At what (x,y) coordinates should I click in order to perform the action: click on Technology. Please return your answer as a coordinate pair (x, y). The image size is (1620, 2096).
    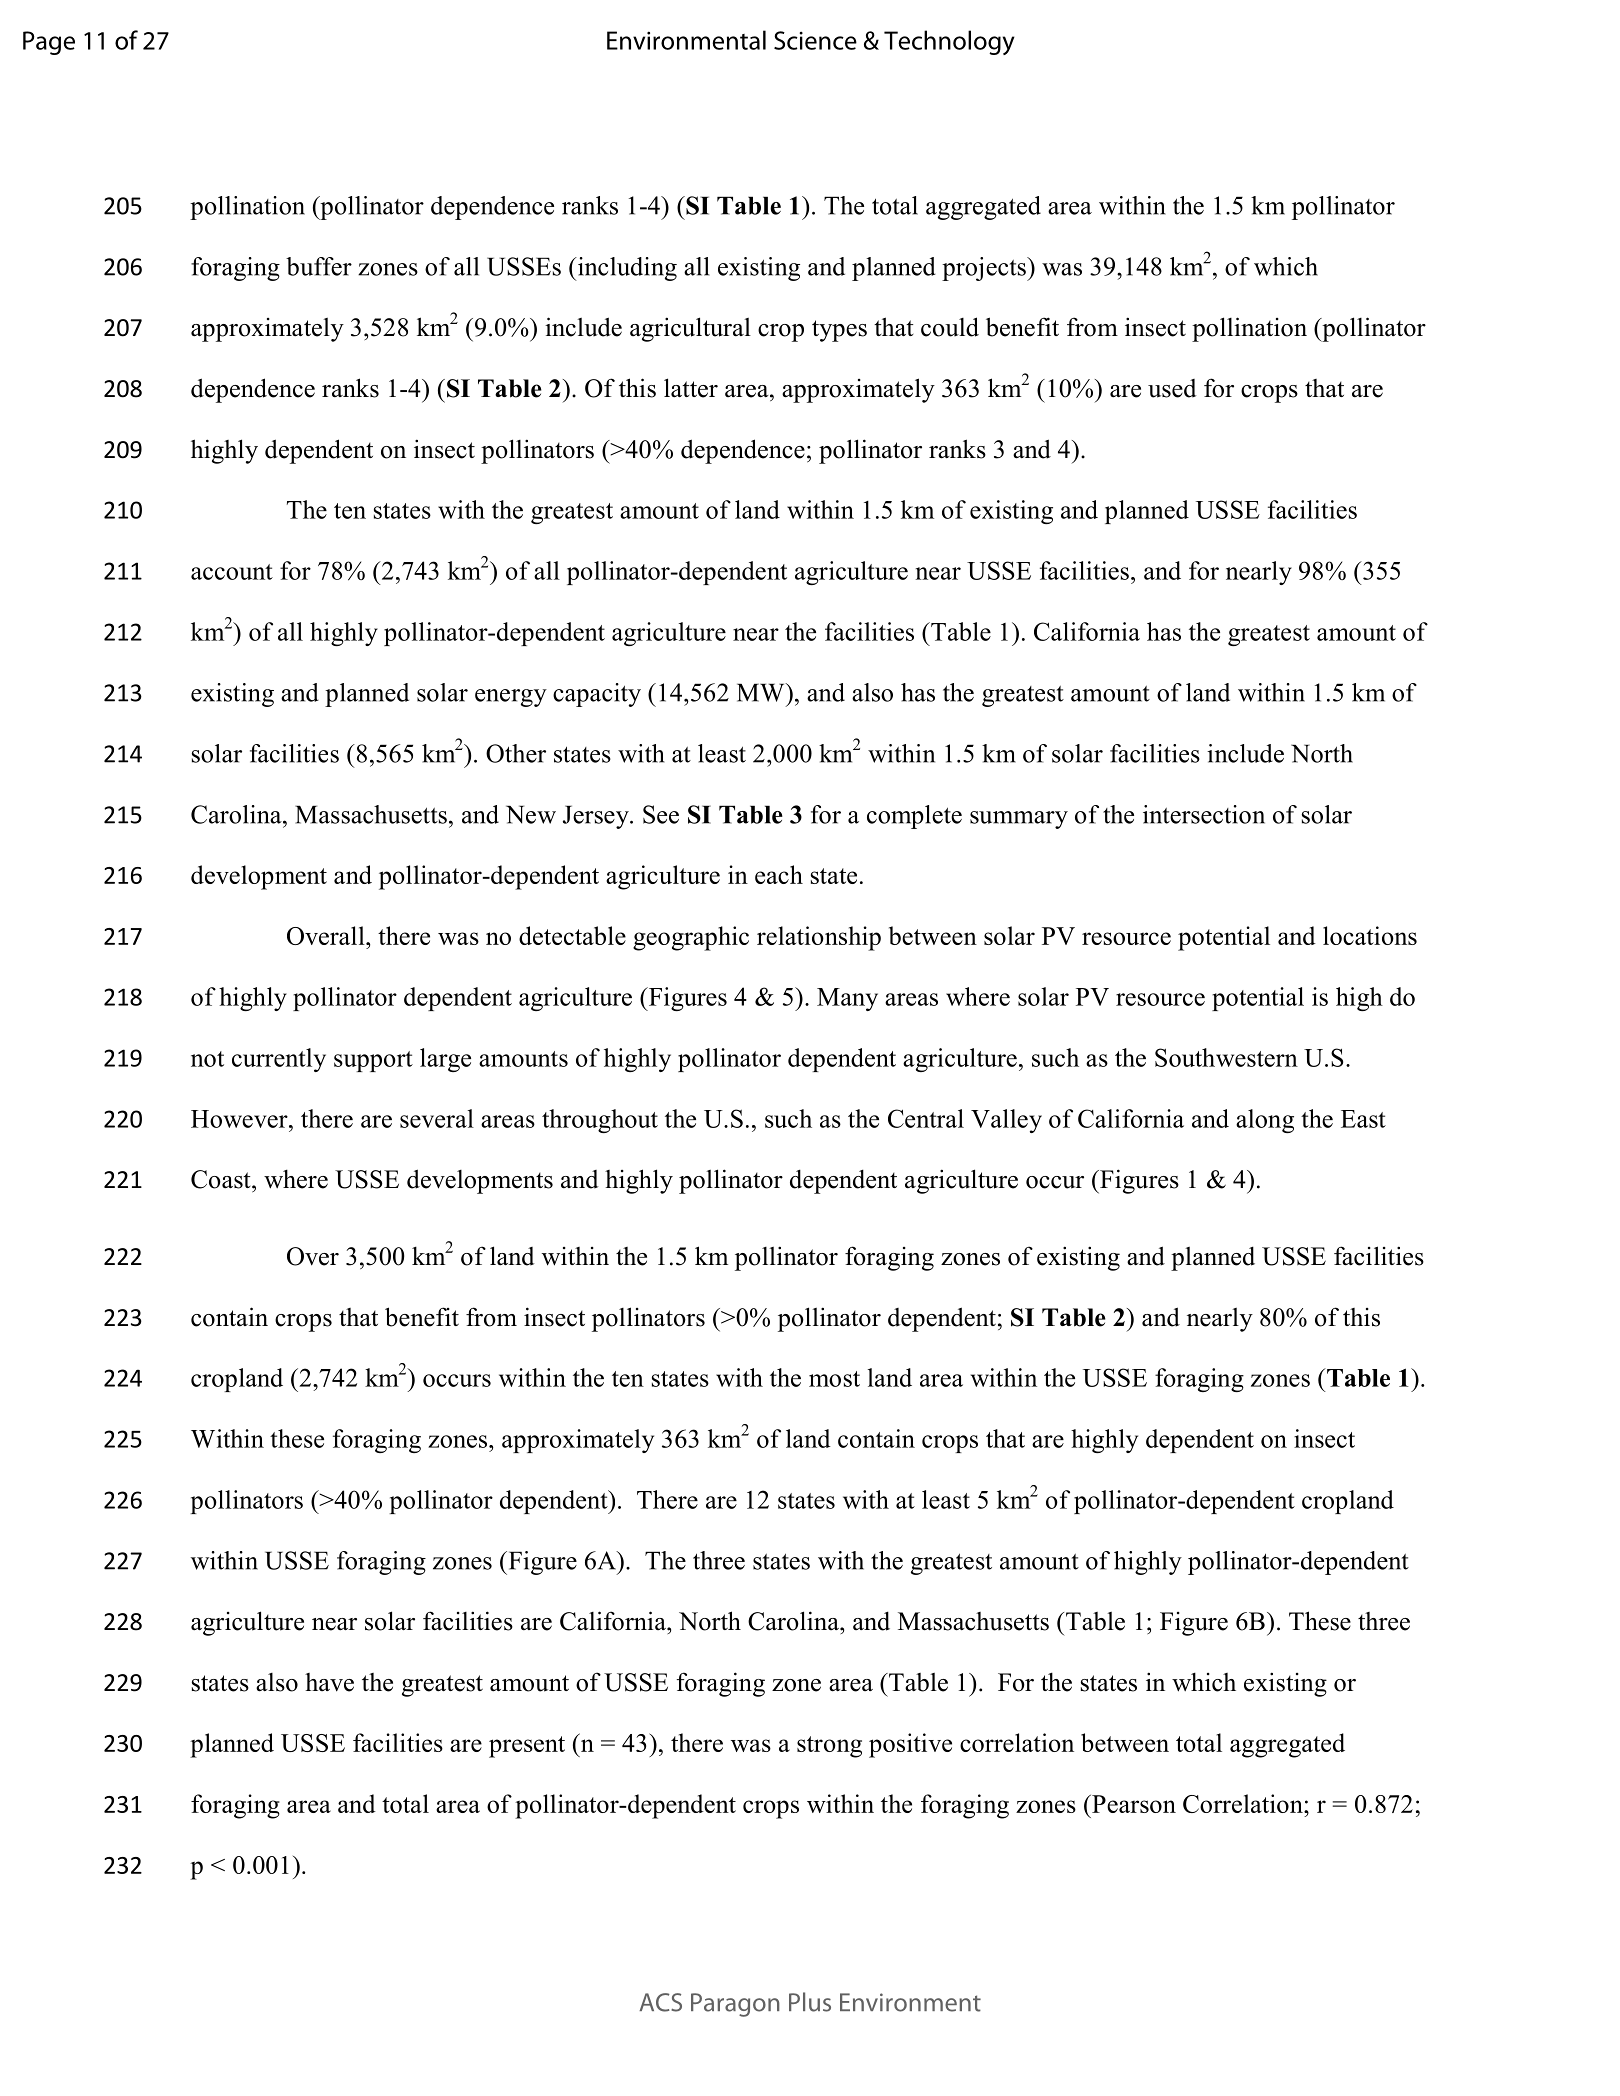
    Looking at the image, I should click on (949, 42).
